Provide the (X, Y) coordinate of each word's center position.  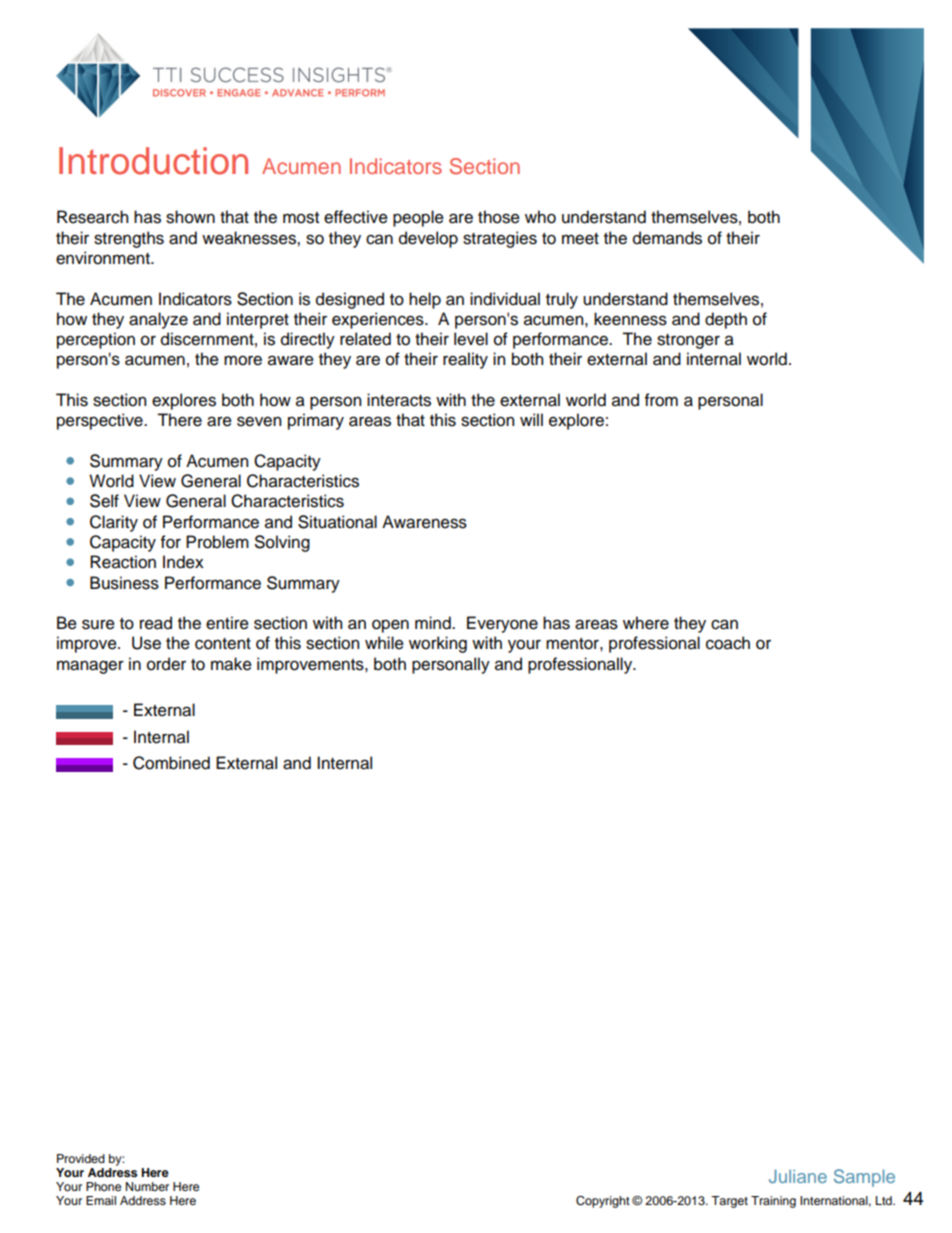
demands (667, 238)
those (499, 217)
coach (728, 643)
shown (190, 217)
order (166, 664)
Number (147, 1186)
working (438, 644)
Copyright (603, 1202)
